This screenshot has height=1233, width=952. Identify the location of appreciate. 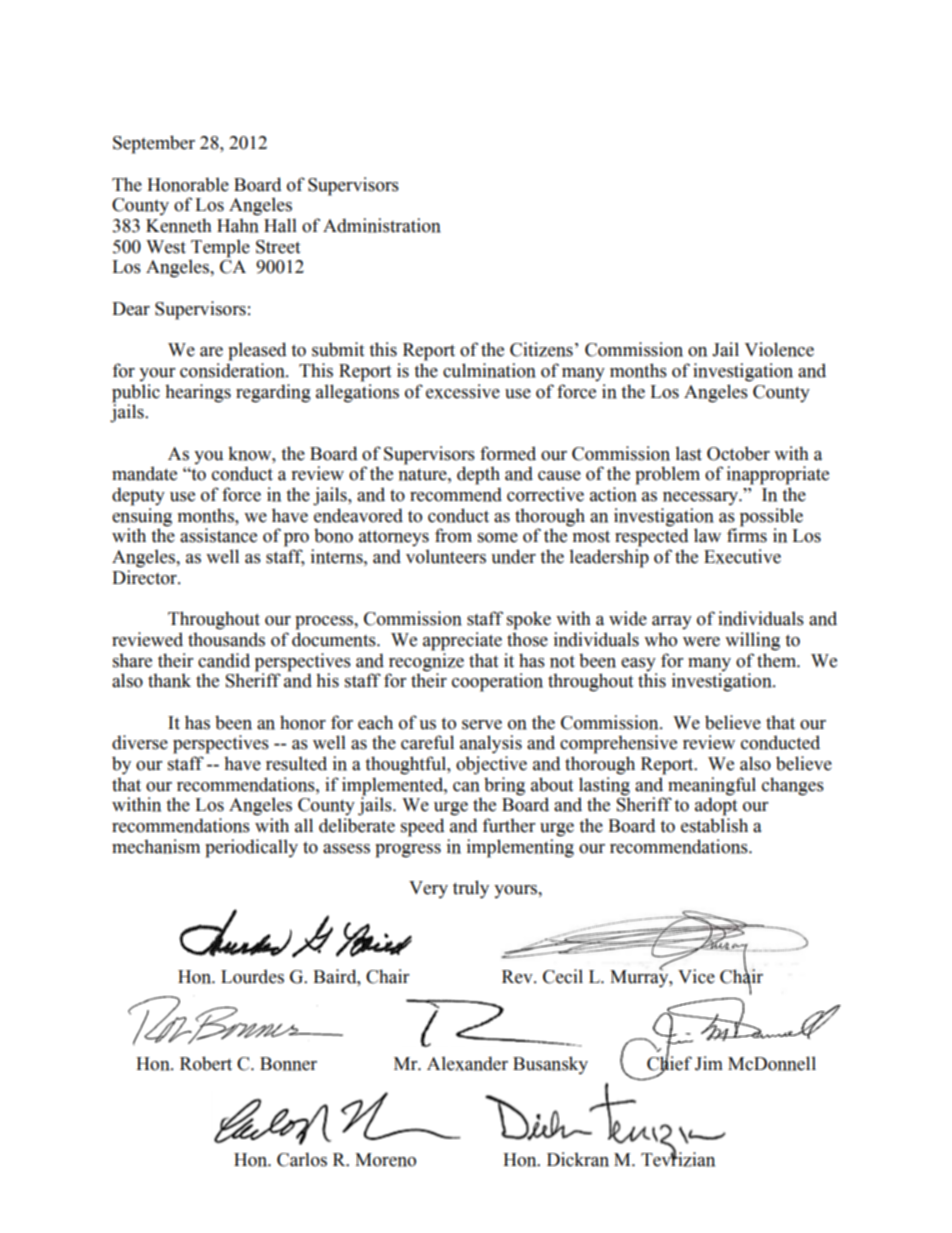
(462, 641).
